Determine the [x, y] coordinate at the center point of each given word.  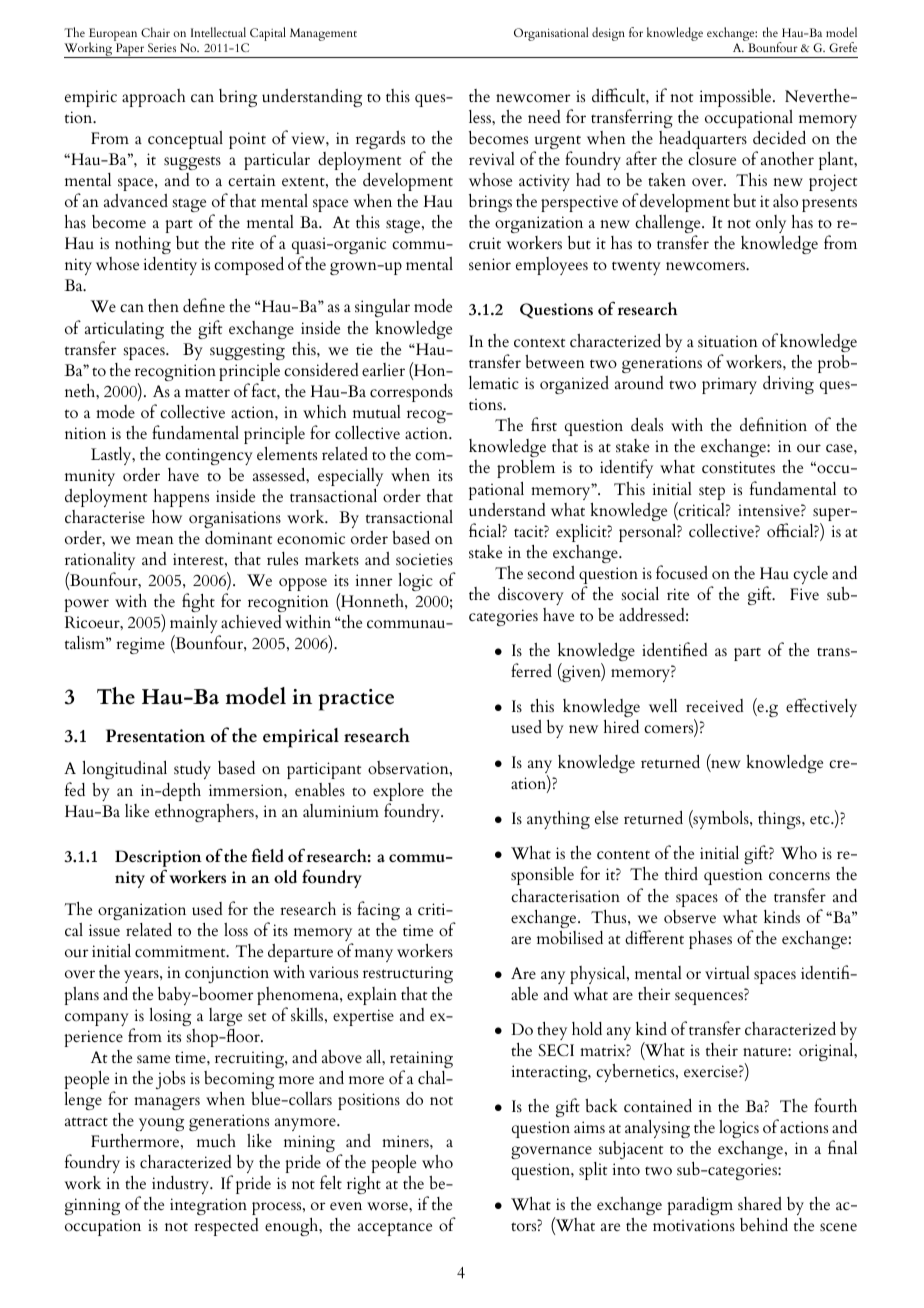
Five [804, 594]
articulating [124, 331]
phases [710, 940]
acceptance [395, 1229]
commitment [181, 951]
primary [729, 386]
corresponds [411, 393]
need [544, 116]
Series [162, 47]
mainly [195, 626]
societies [424, 559]
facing [378, 910]
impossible [737, 98]
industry [182, 1185]
